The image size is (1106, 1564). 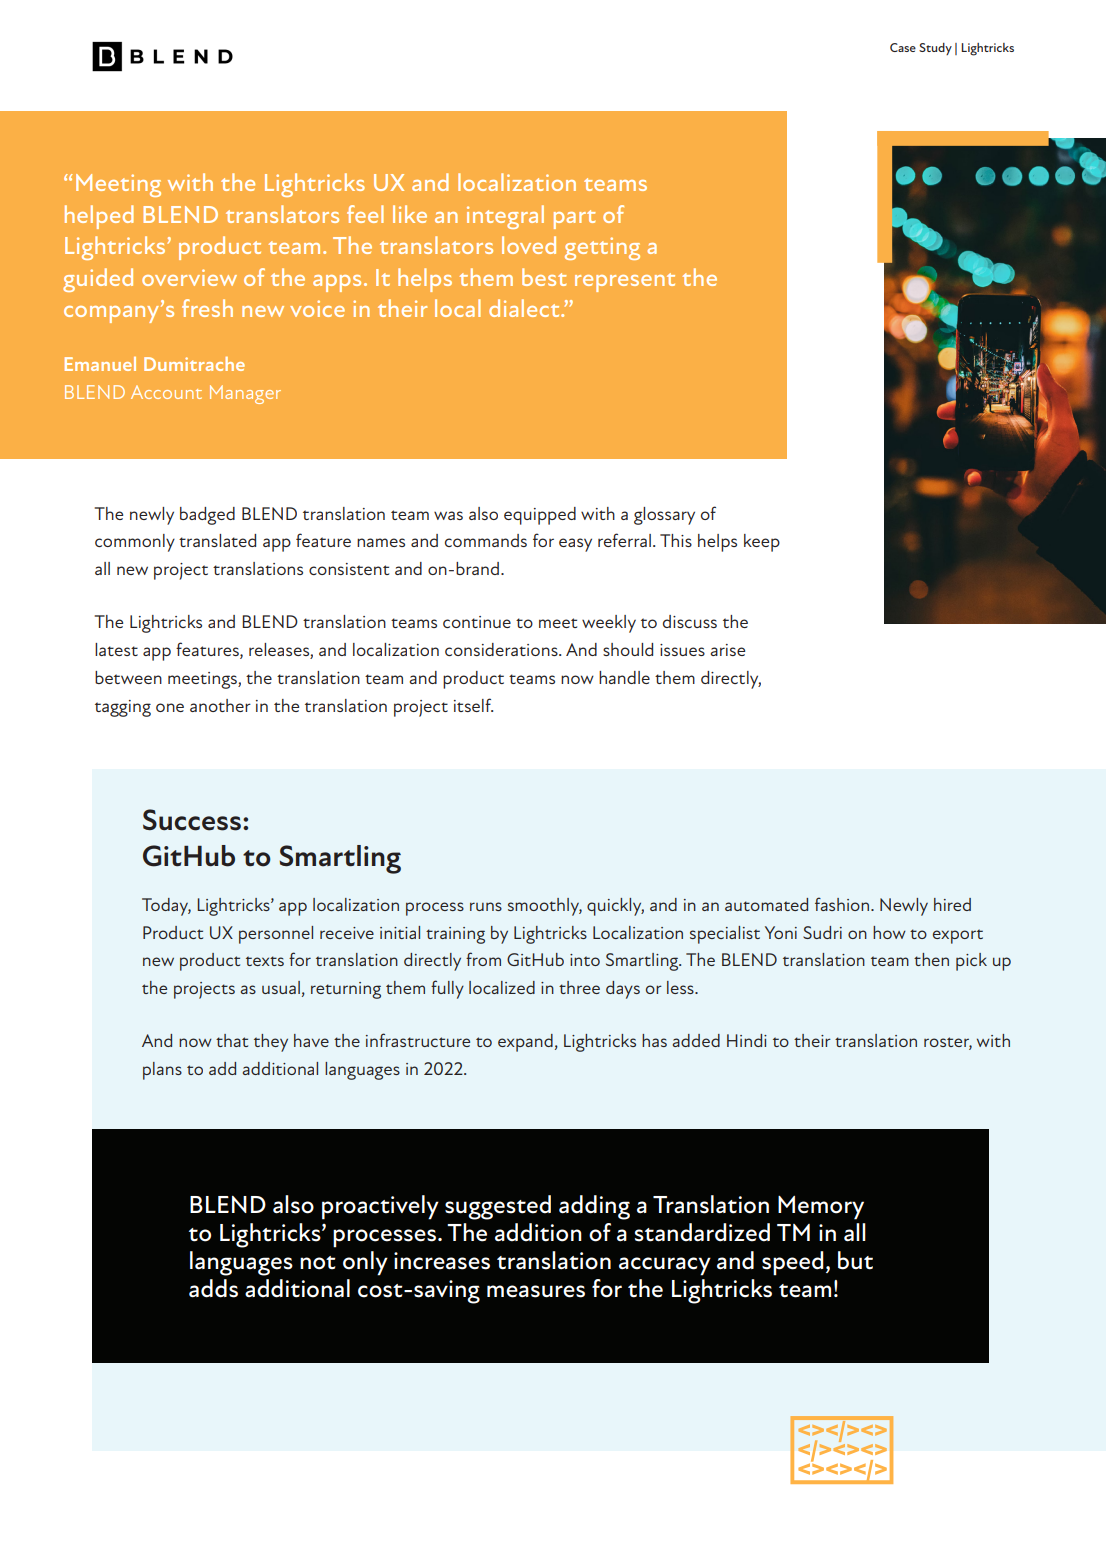 What do you see at coordinates (99, 217) in the screenshot?
I see `helped` at bounding box center [99, 217].
